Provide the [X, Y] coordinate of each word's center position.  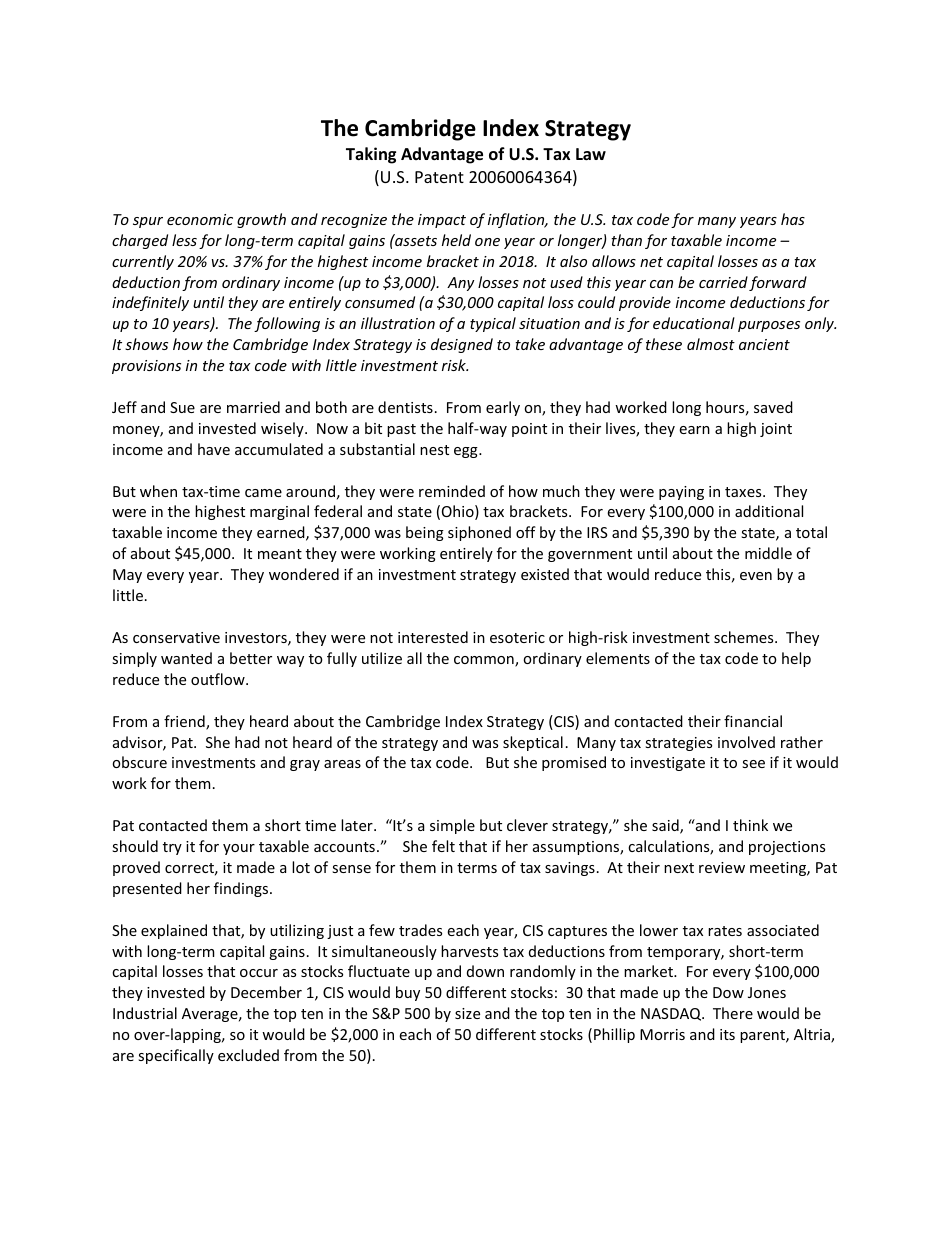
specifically [176, 1056]
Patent [439, 177]
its [727, 1034]
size [467, 1013]
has [793, 219]
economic [200, 219]
